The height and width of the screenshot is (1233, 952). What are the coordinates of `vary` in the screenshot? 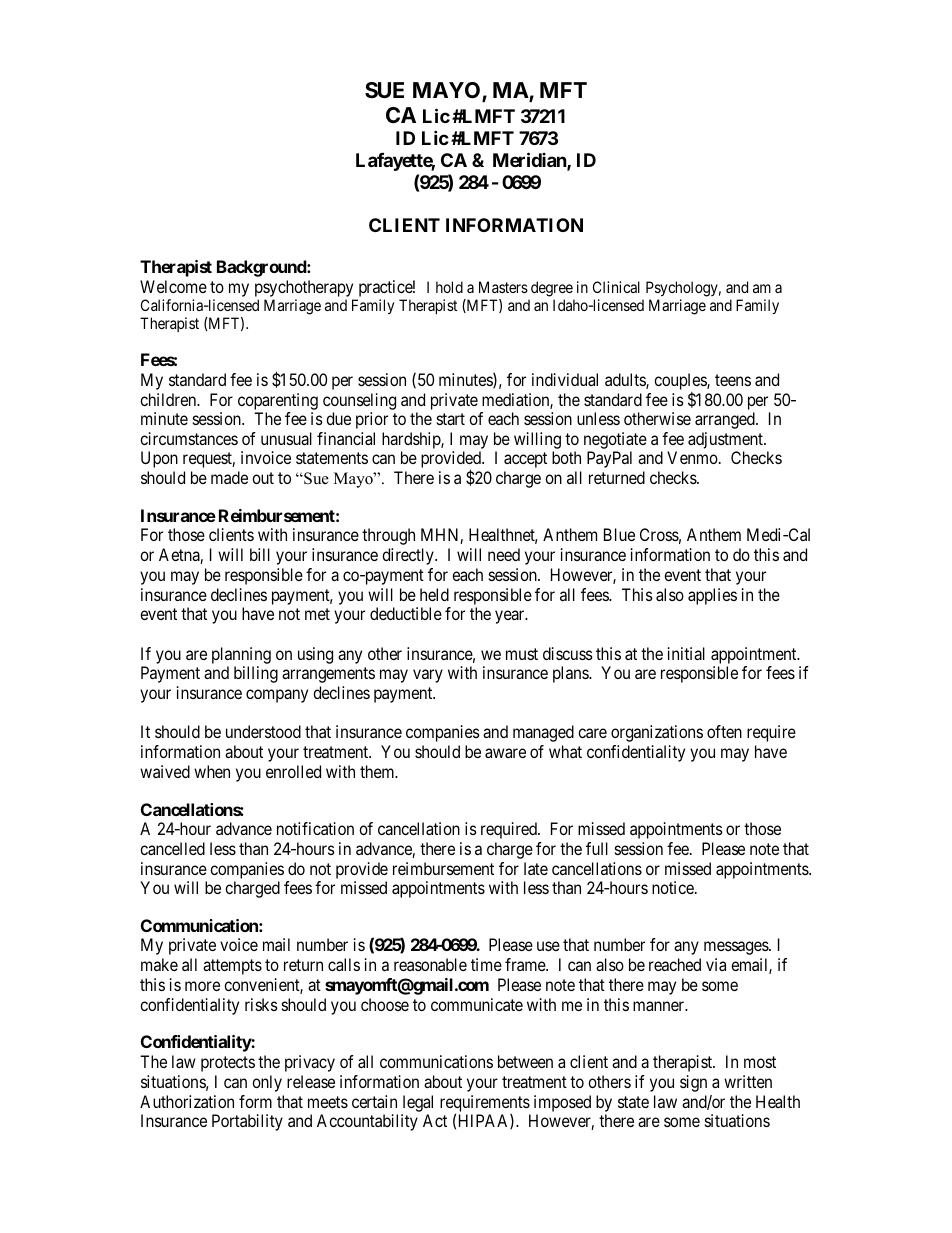 It's located at (428, 676).
